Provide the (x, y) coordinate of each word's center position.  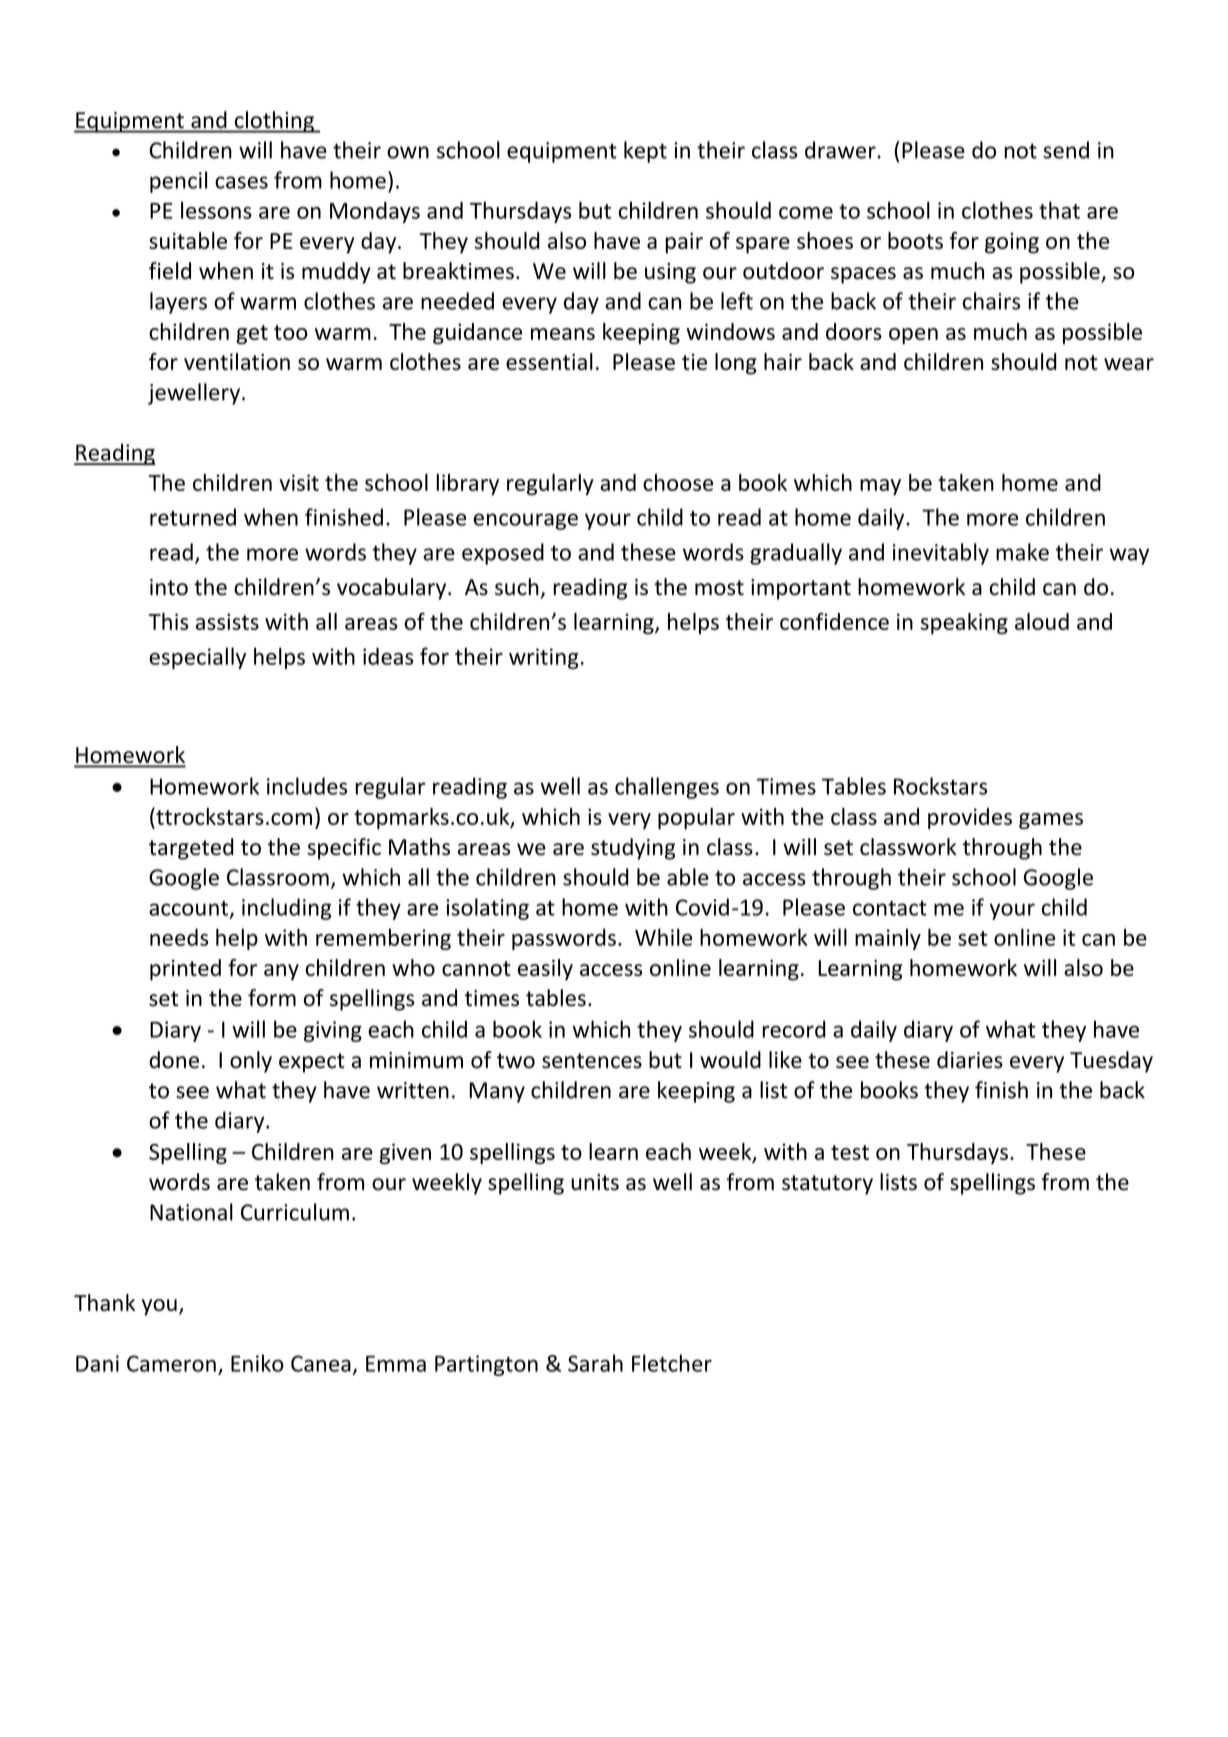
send (1066, 150)
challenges (667, 788)
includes (307, 786)
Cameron (171, 1363)
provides (970, 818)
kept (645, 152)
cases (241, 182)
